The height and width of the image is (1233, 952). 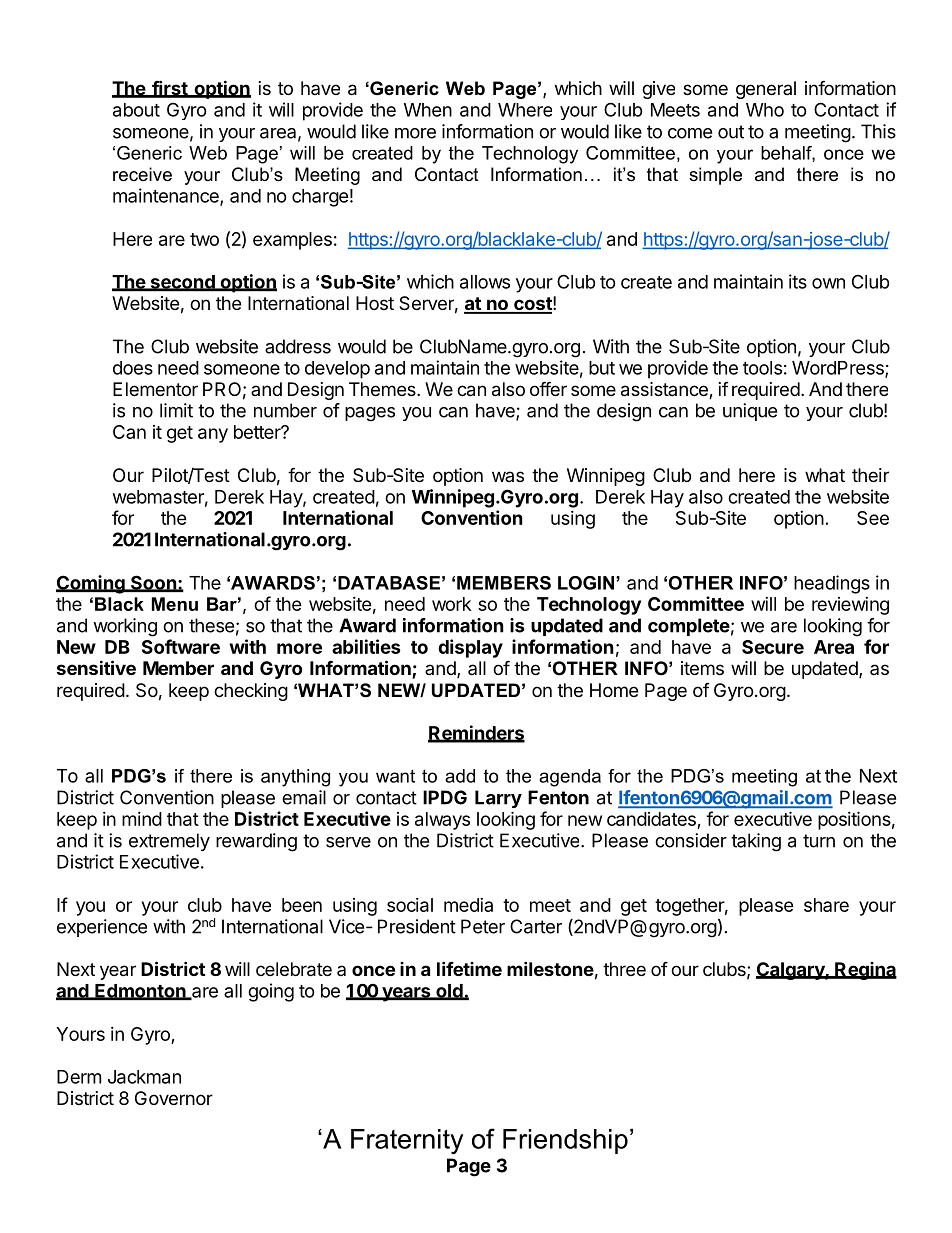 I want to click on When, so click(x=428, y=110).
